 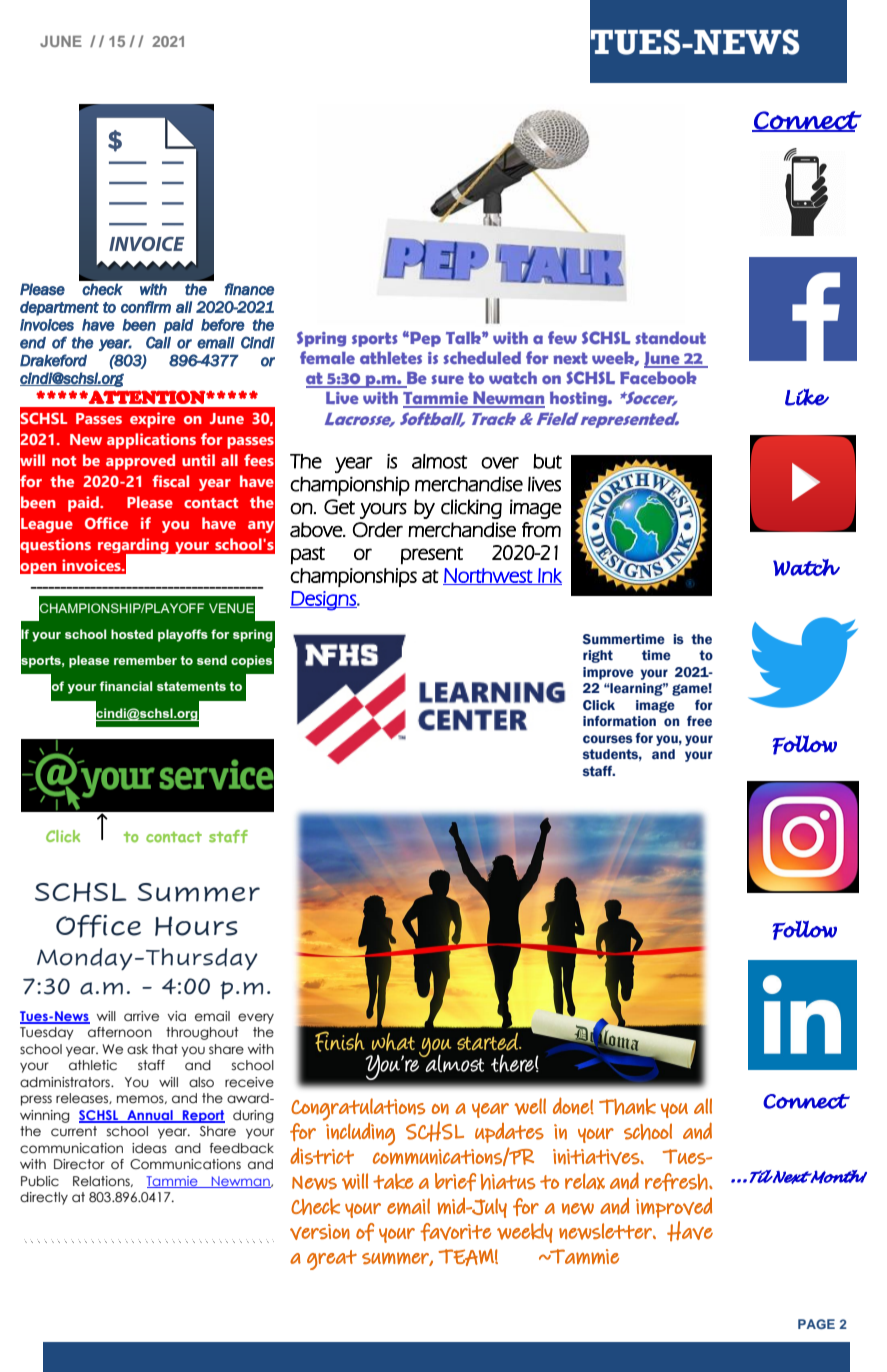 What do you see at coordinates (816, 1324) in the screenshot?
I see `PAGE` at bounding box center [816, 1324].
